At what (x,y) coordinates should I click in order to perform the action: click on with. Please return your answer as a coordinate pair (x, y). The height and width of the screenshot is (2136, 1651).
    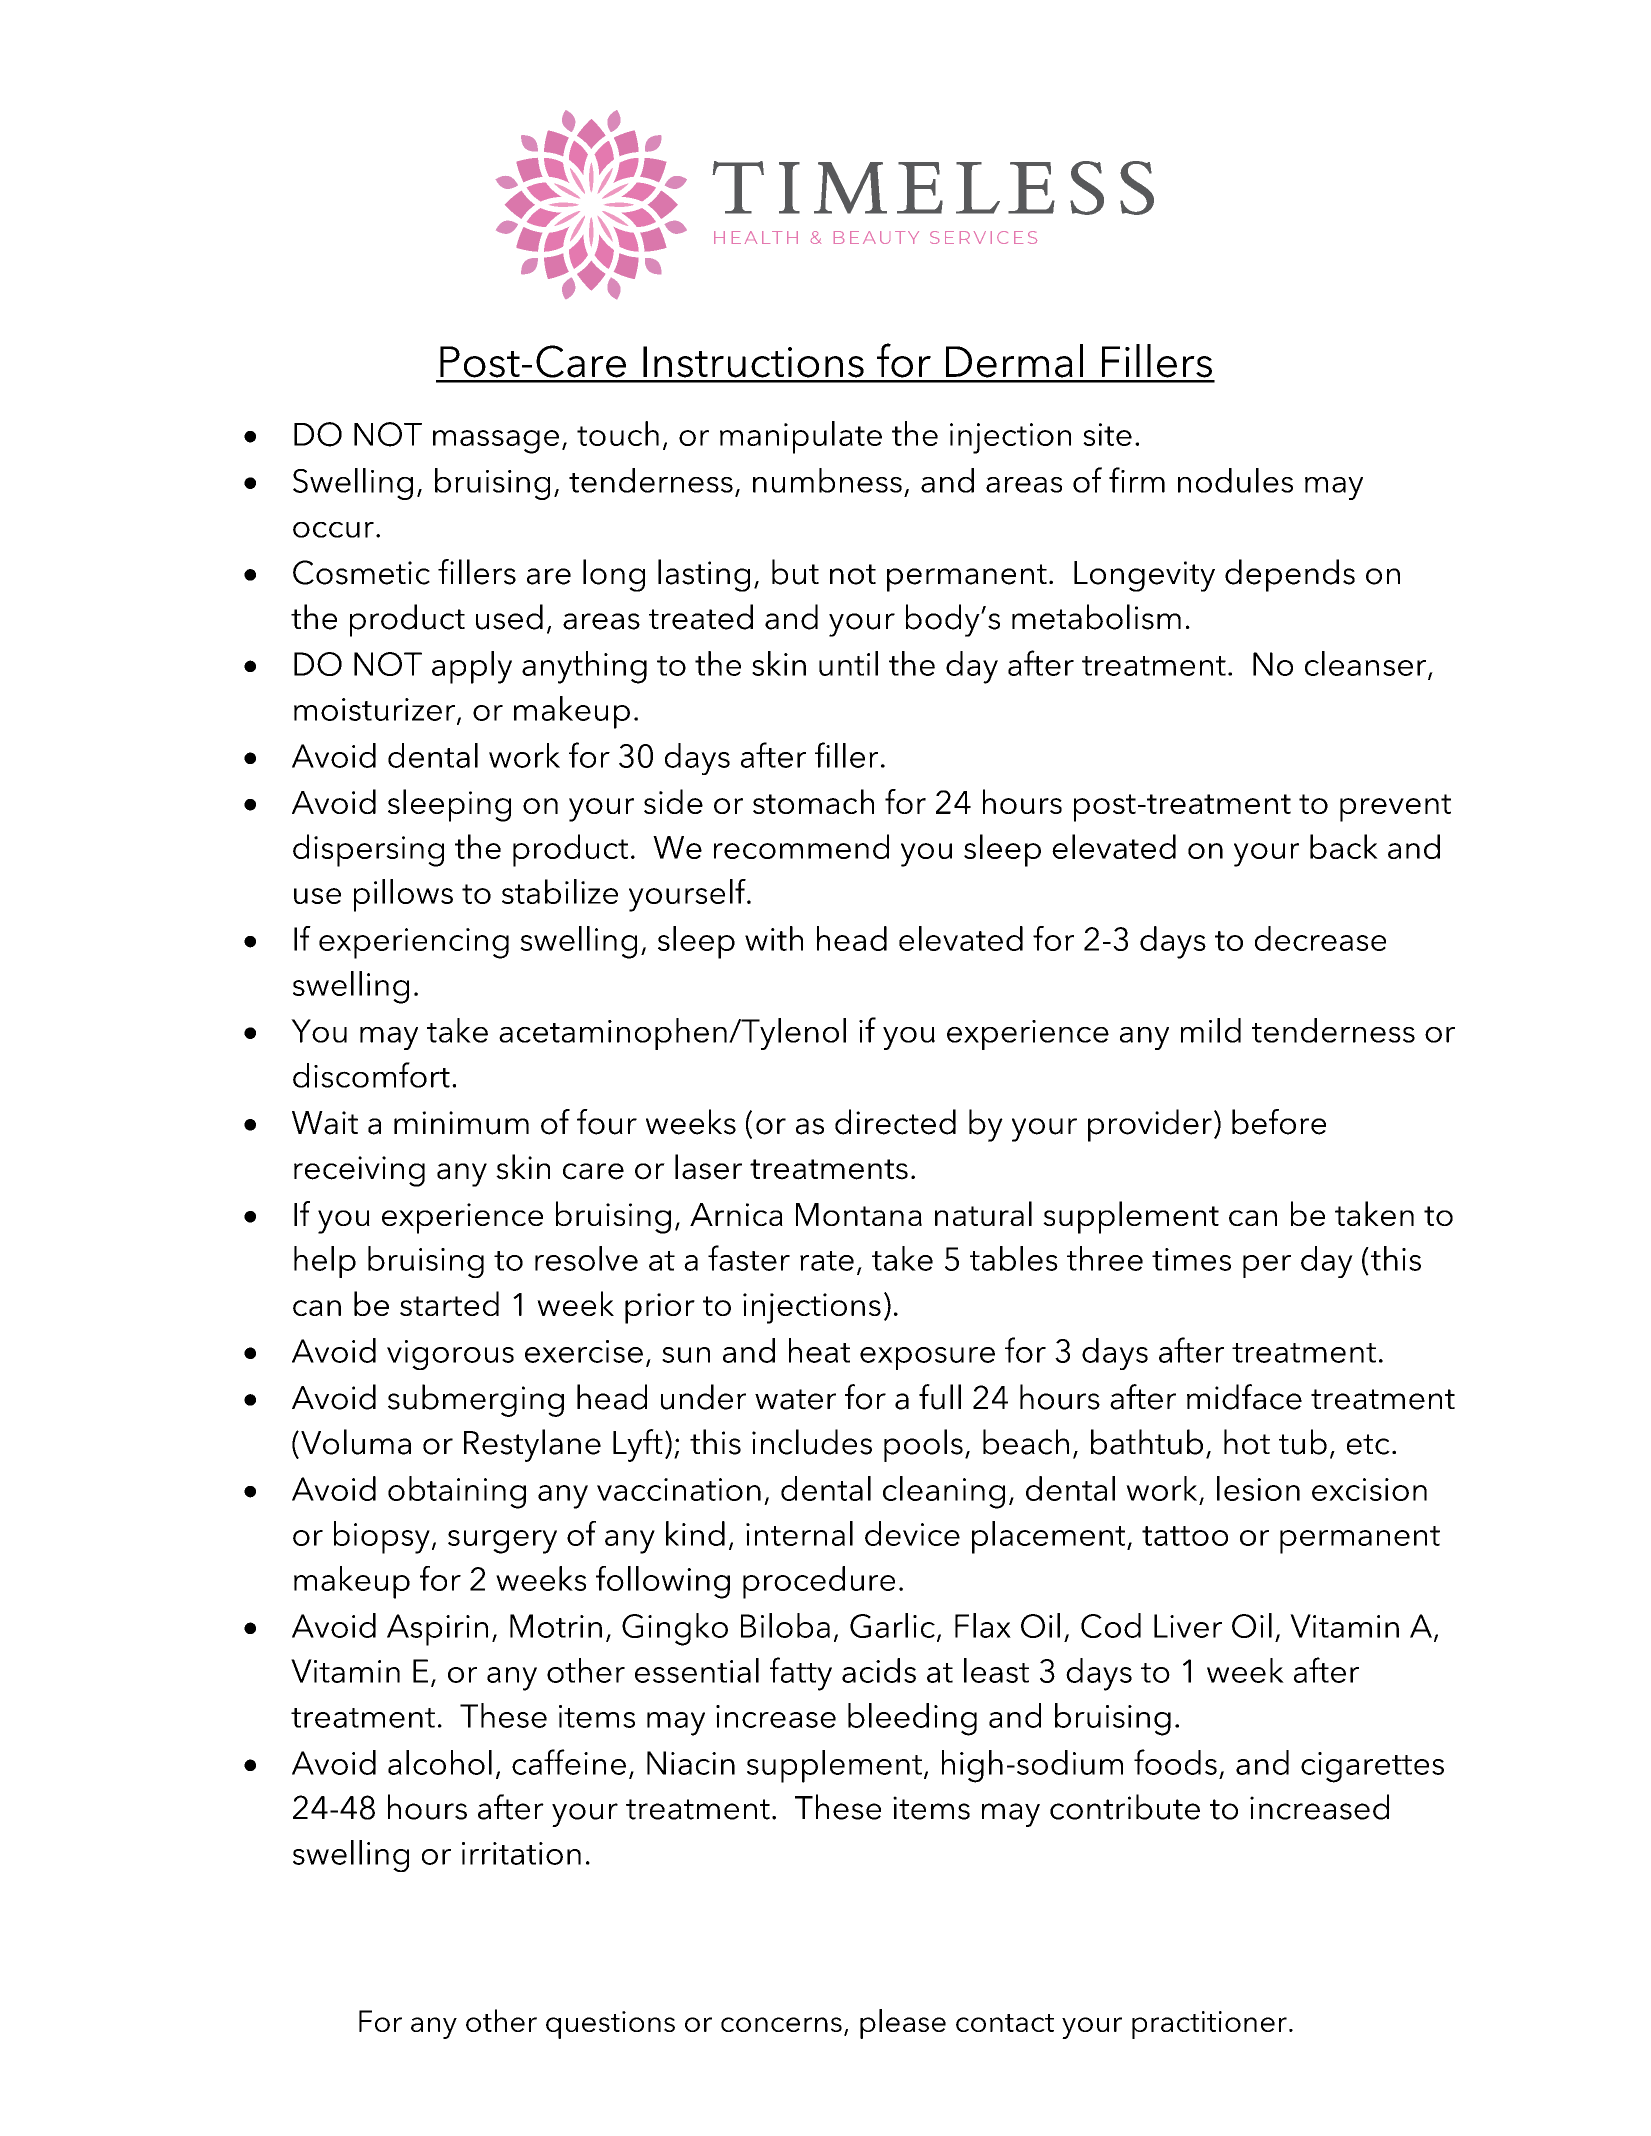
    Looking at the image, I should click on (774, 938).
